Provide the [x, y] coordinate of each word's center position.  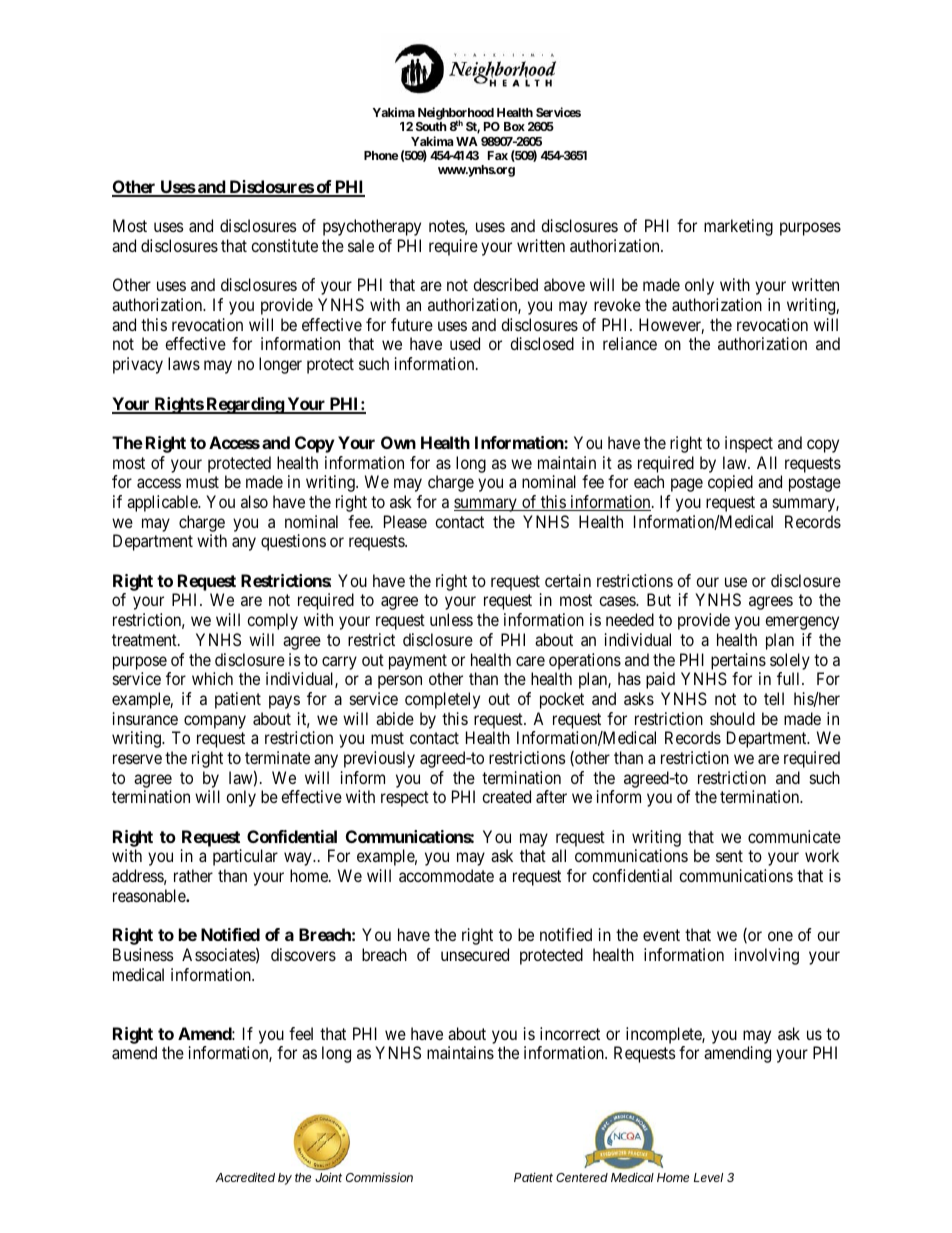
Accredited [245, 1177]
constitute [284, 245]
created [506, 796]
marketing [738, 227]
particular [245, 857]
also [254, 501]
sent [729, 856]
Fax [498, 155]
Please [405, 521]
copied [730, 483]
